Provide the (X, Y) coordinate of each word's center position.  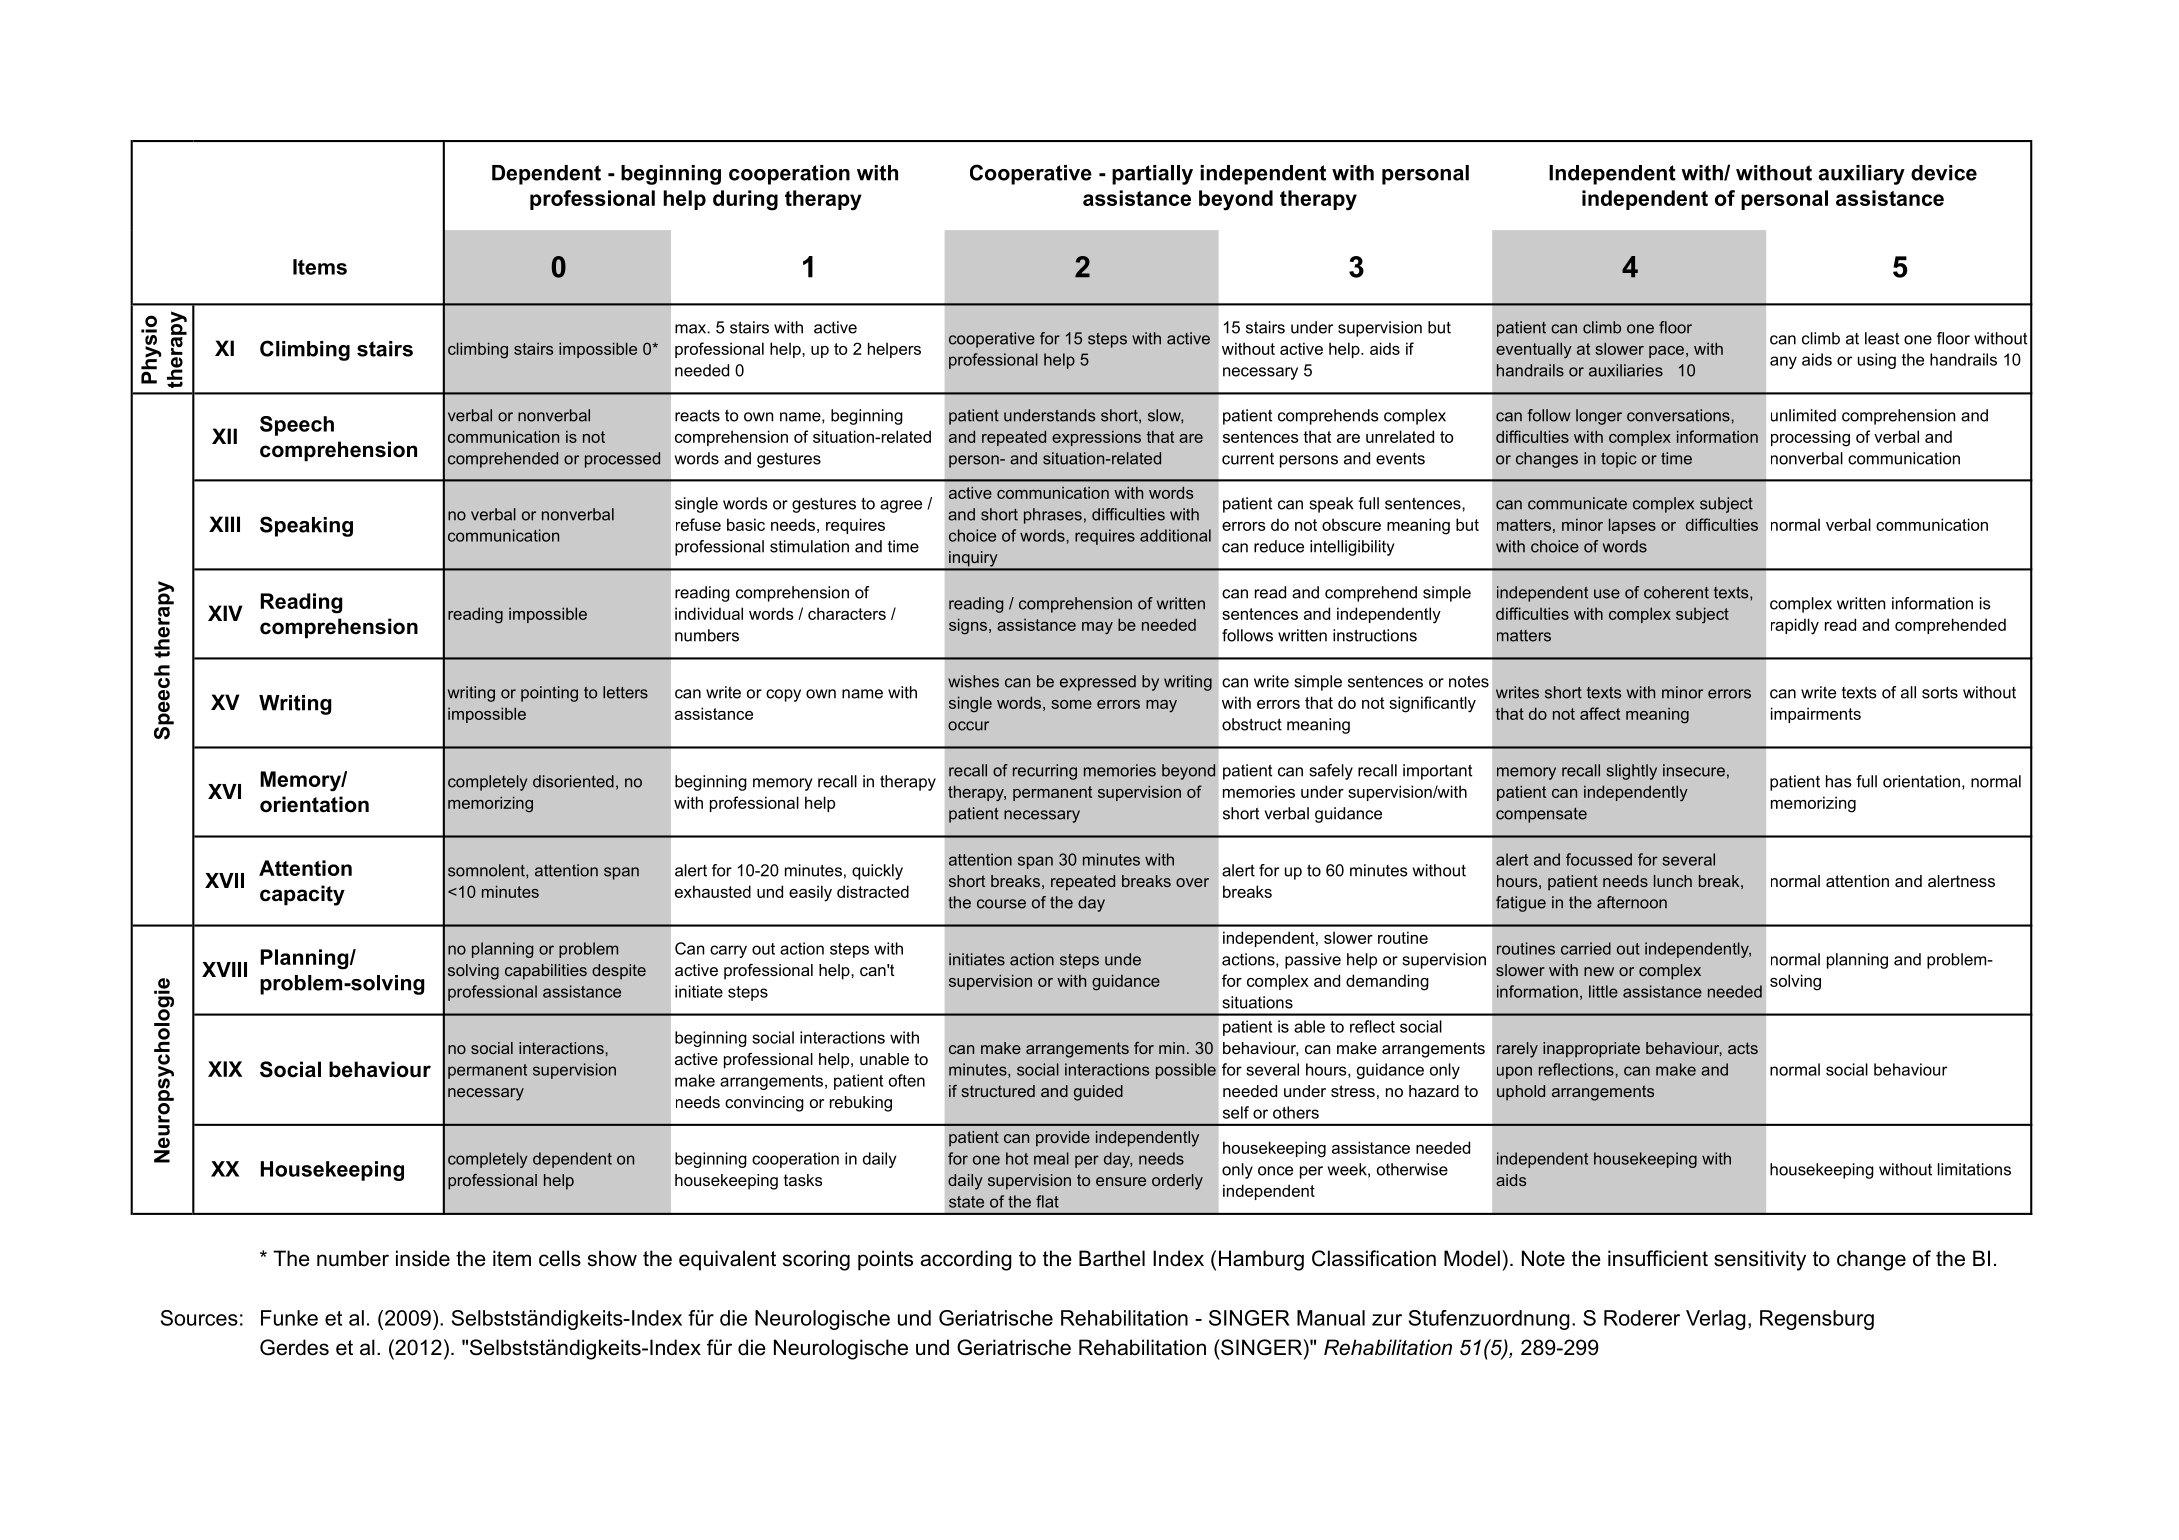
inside (423, 1258)
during (745, 200)
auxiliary (1862, 175)
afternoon (1632, 902)
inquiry (973, 560)
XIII (224, 524)
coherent (1676, 592)
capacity (302, 895)
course (1001, 904)
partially (1152, 175)
